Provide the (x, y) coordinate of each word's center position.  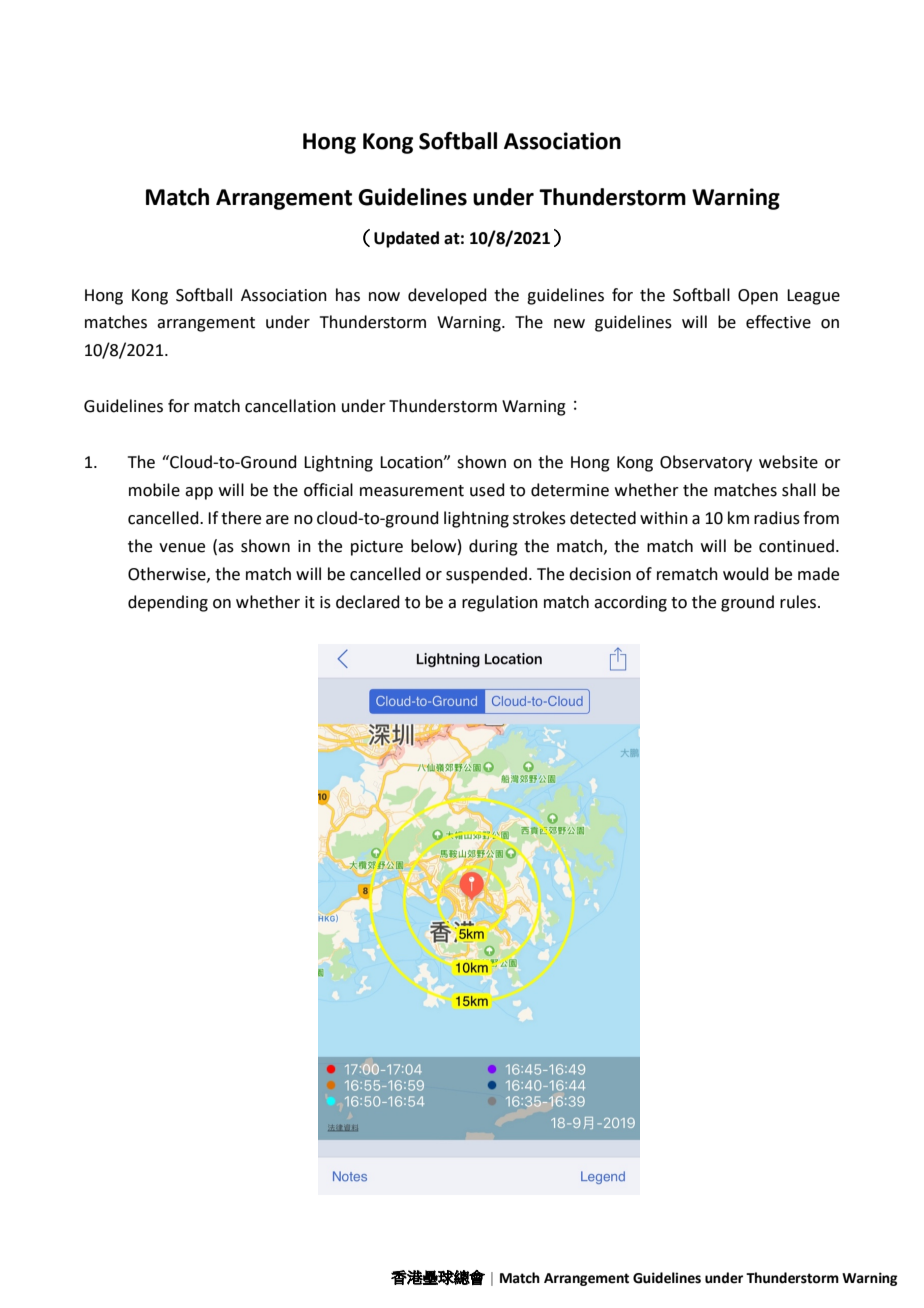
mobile (154, 490)
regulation (500, 603)
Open (758, 297)
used (487, 490)
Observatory (706, 463)
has (348, 295)
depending (168, 603)
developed (447, 296)
